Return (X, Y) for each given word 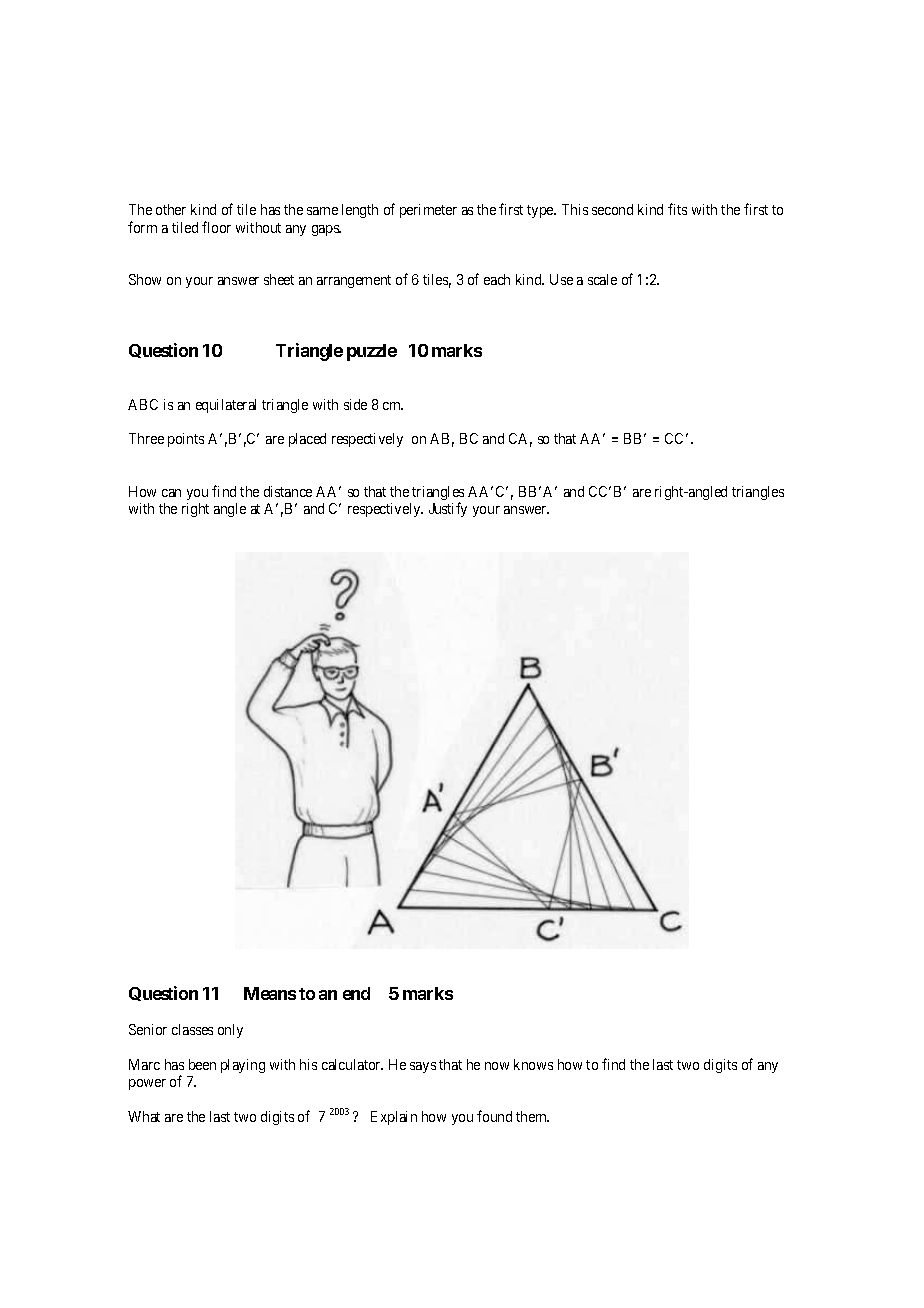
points (186, 440)
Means (270, 993)
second (612, 209)
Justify (448, 509)
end (356, 993)
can (171, 493)
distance (288, 491)
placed (307, 440)
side (355, 404)
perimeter (428, 211)
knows (533, 1064)
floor (216, 227)
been (202, 1064)
